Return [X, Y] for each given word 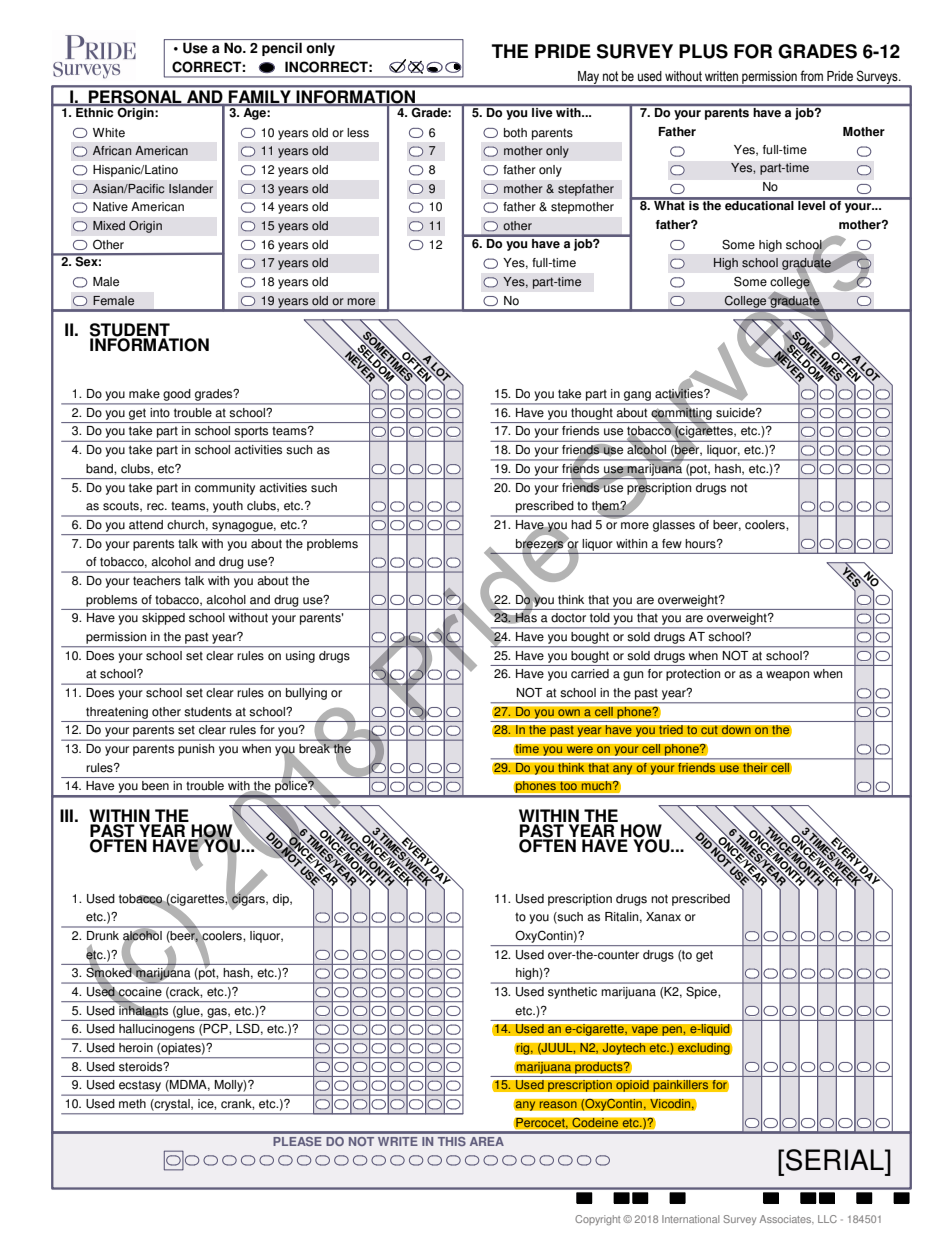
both [515, 133]
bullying [306, 694]
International [690, 1219]
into [160, 412]
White [109, 133]
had [581, 524]
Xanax [663, 917]
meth [132, 1103]
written [721, 76]
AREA [487, 1141]
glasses [674, 526]
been [155, 786]
